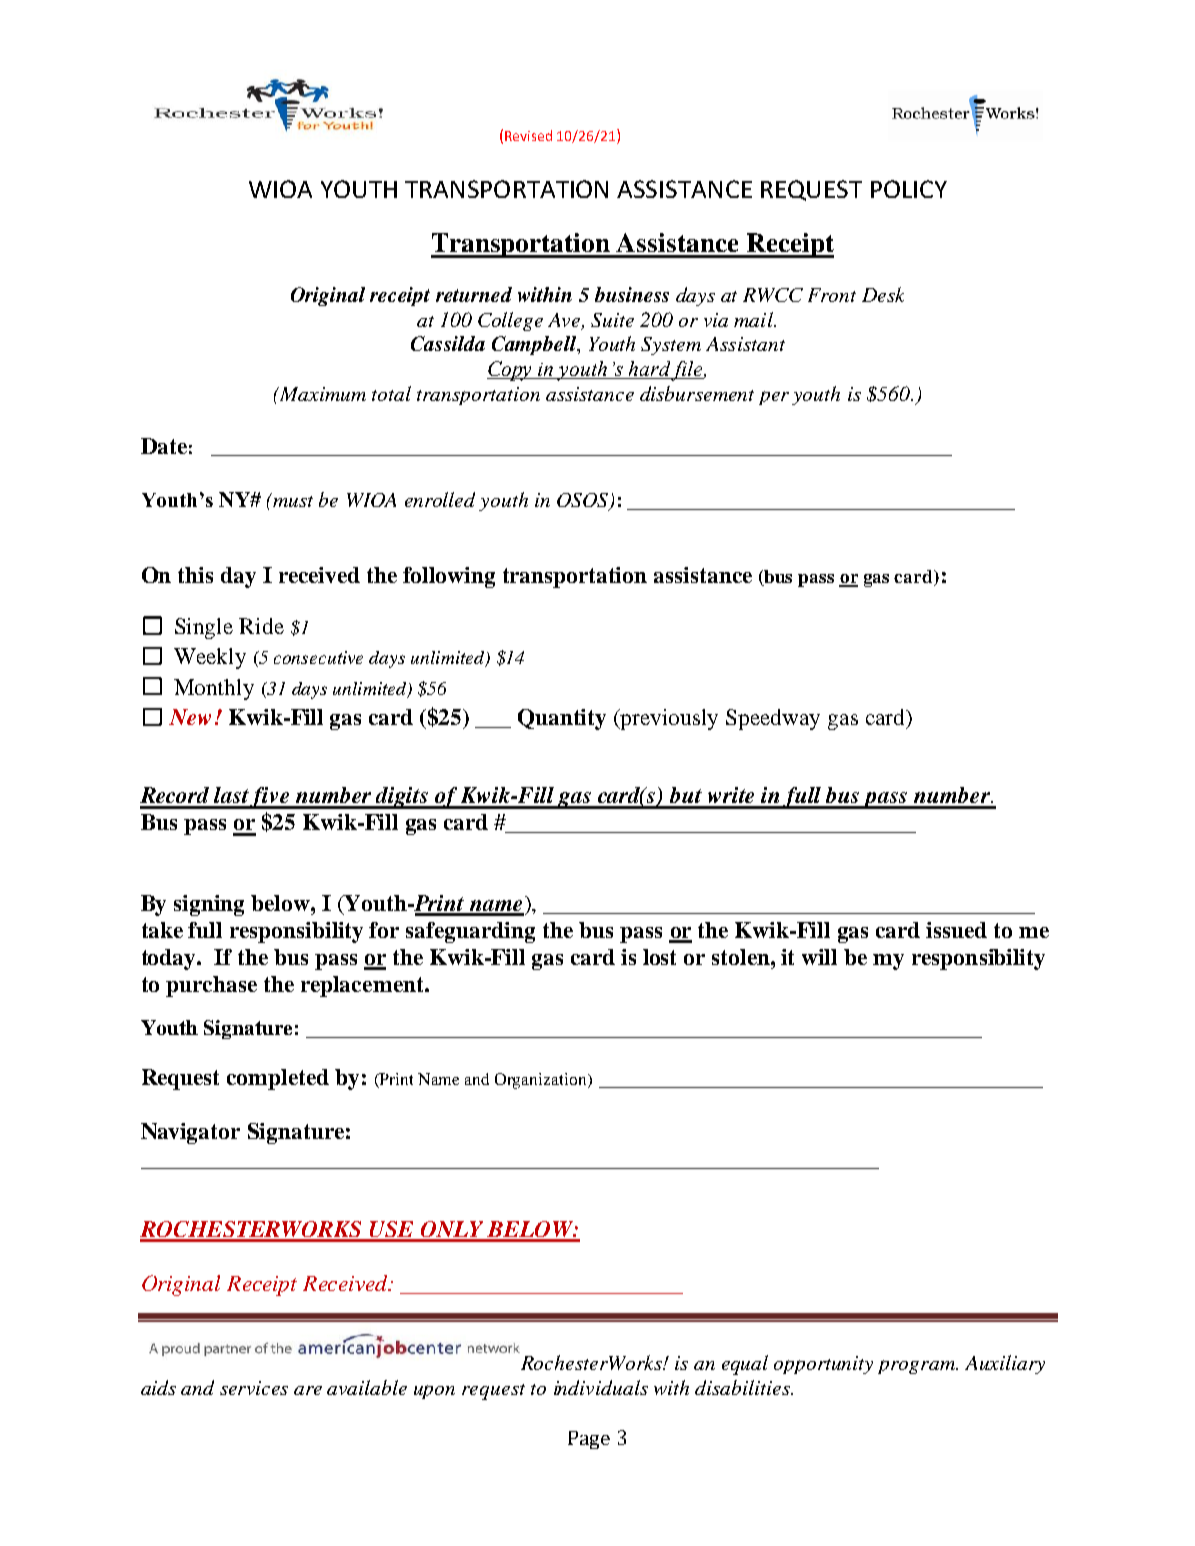 Image resolution: width=1195 pixels, height=1546 pixels. What do you see at coordinates (474, 294) in the page?
I see `returned` at bounding box center [474, 294].
